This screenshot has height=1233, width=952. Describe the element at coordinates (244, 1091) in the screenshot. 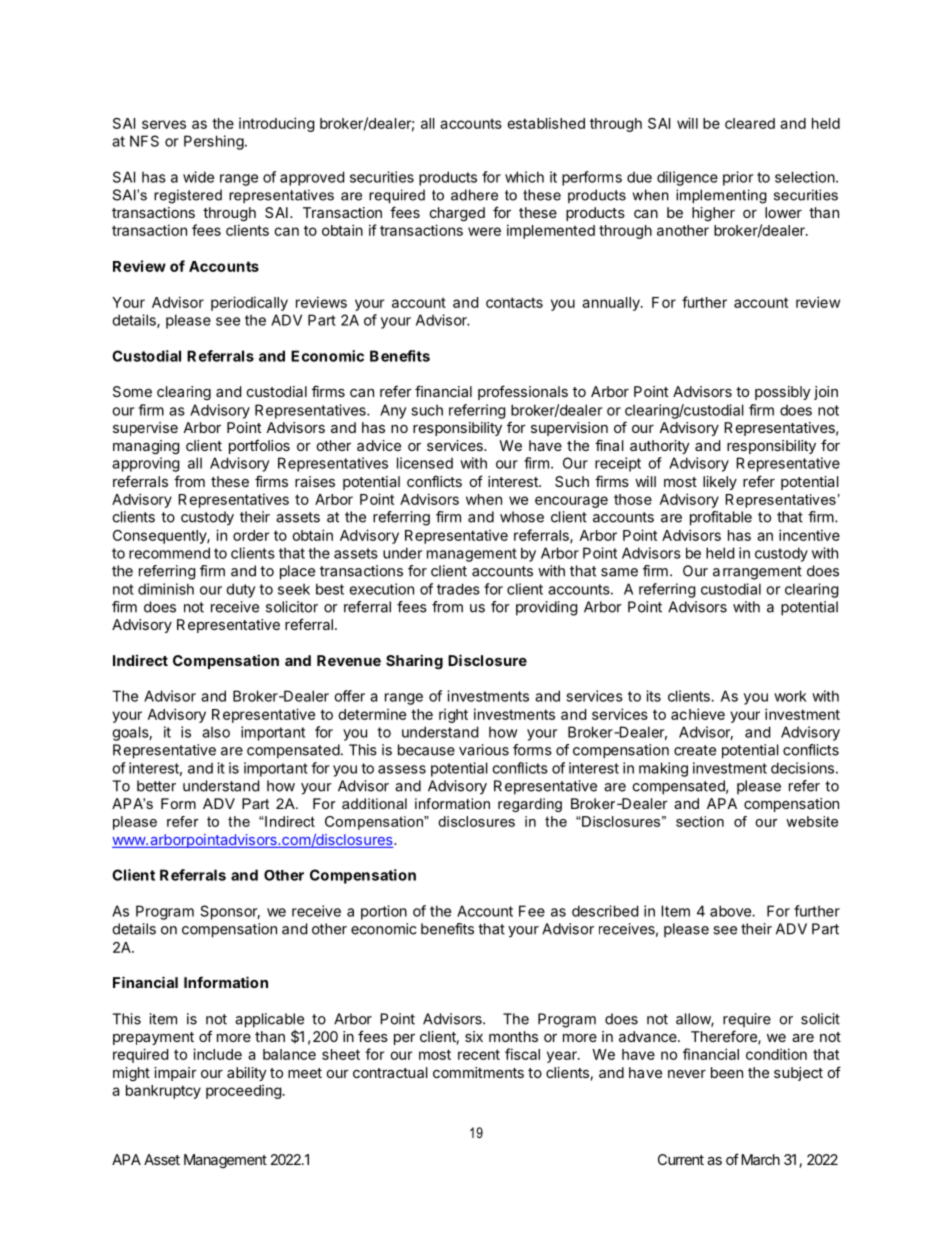

I see `proceeding` at that location.
